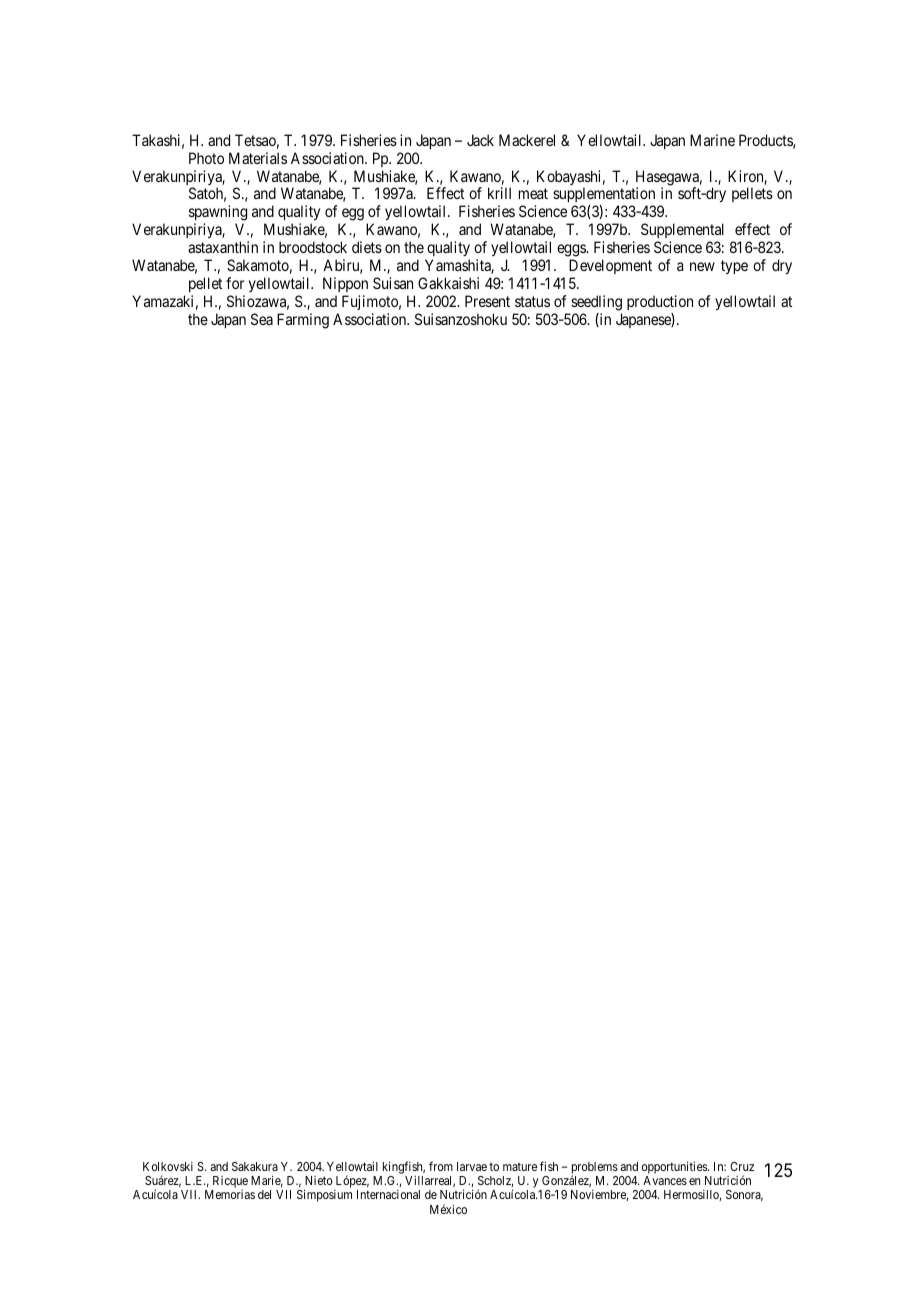  I want to click on Present, so click(487, 301).
